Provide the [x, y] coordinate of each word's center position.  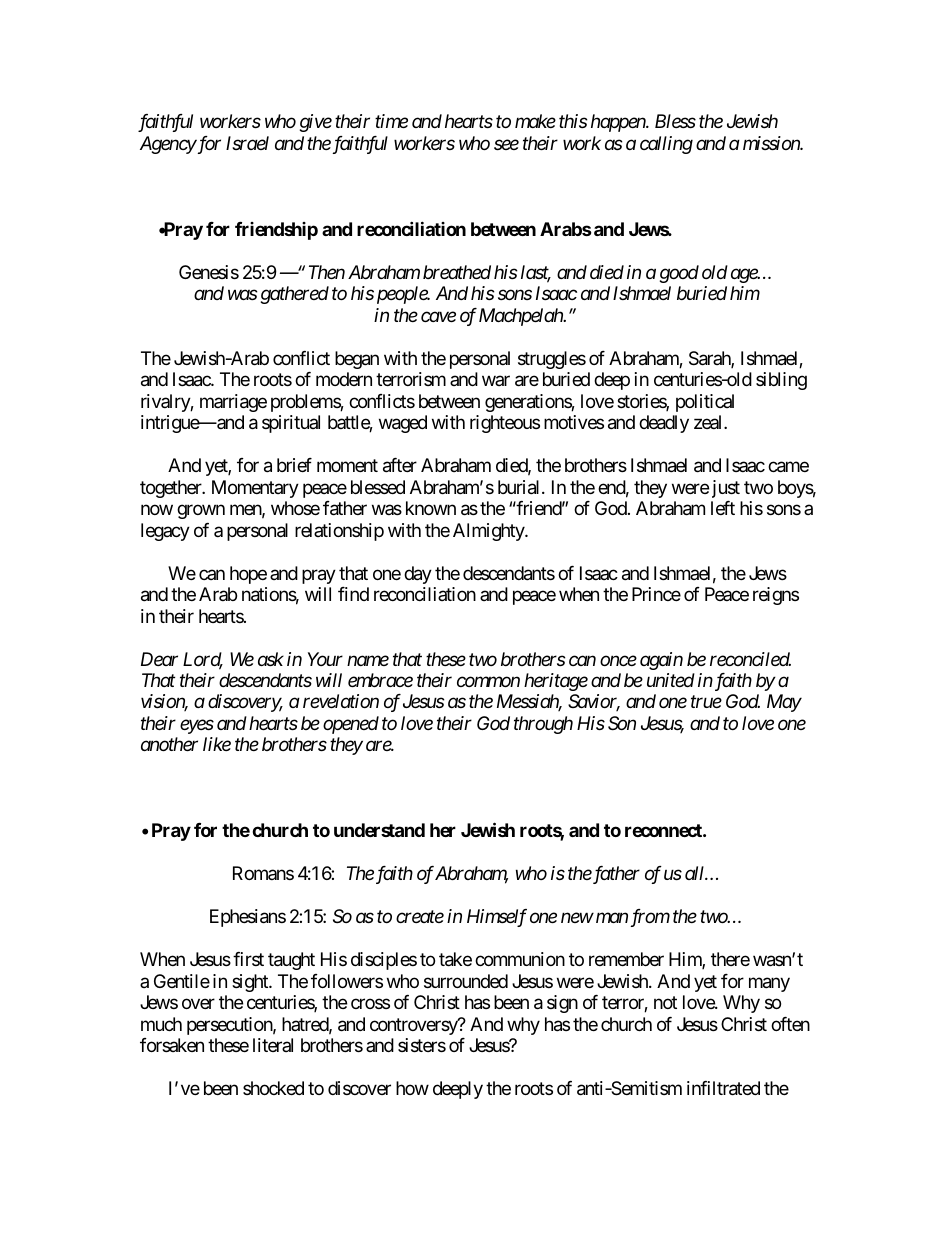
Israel [247, 143]
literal [273, 1045]
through [543, 725]
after [400, 465]
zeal [709, 422]
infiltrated [723, 1088]
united [671, 680]
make [535, 121]
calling [666, 145]
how [412, 1088]
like [217, 744]
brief [294, 465]
